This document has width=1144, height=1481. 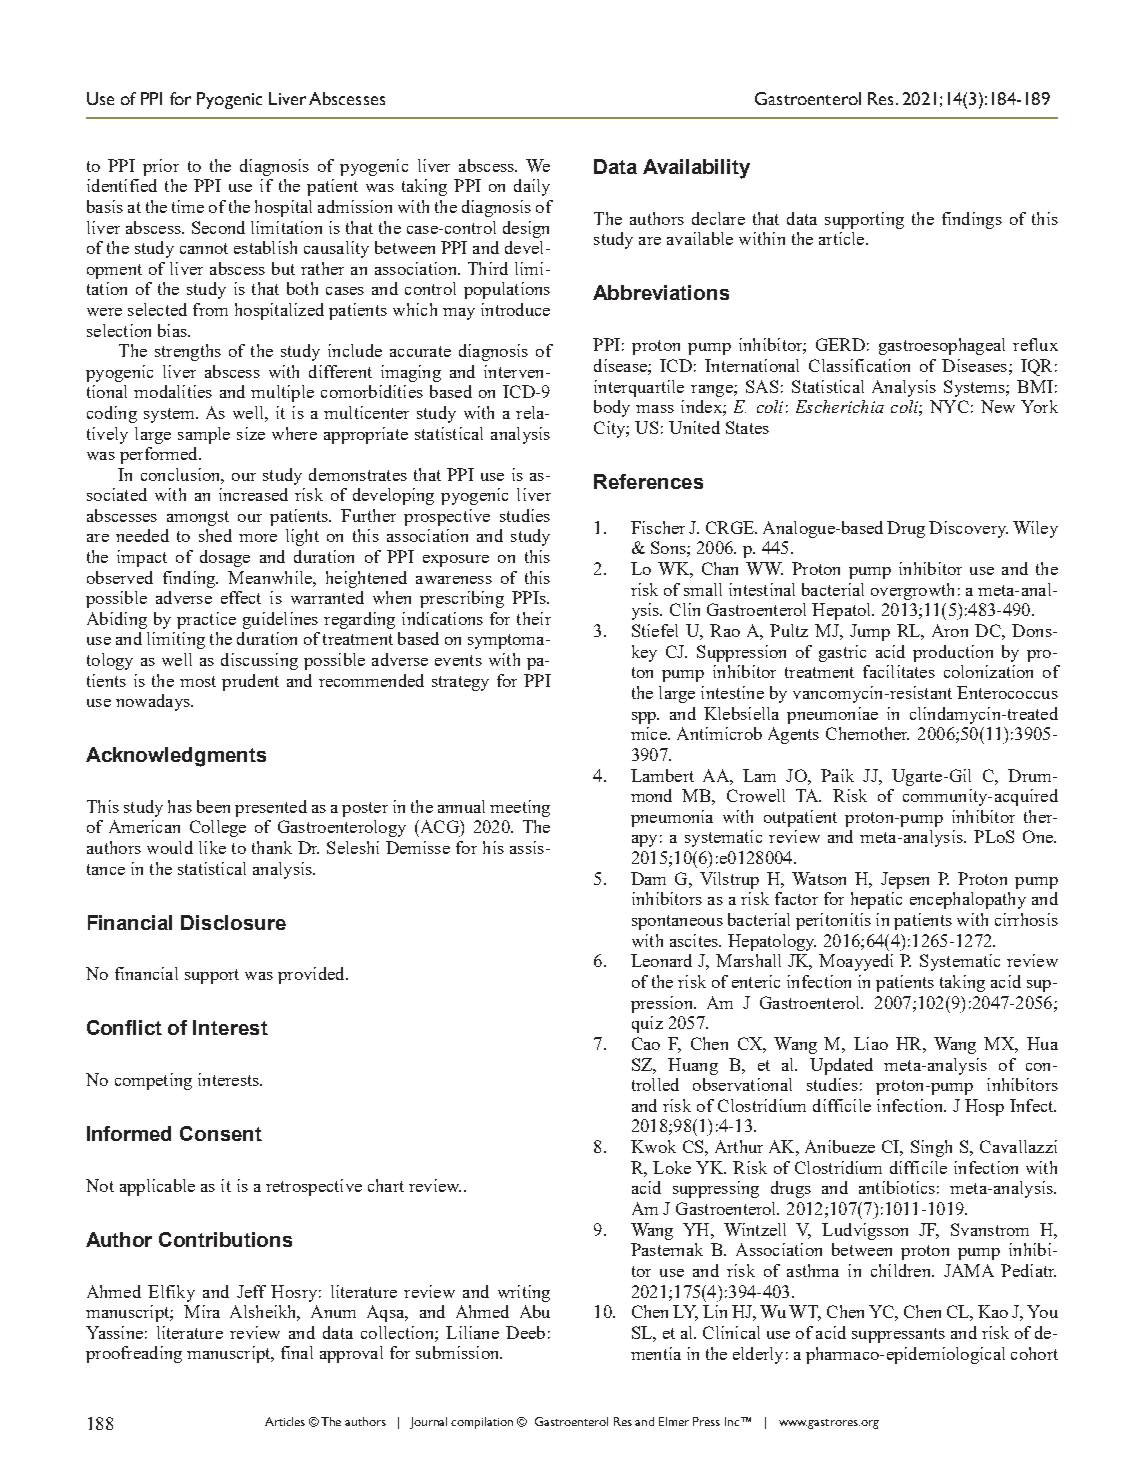 I want to click on gastroesophageal, so click(x=942, y=346).
